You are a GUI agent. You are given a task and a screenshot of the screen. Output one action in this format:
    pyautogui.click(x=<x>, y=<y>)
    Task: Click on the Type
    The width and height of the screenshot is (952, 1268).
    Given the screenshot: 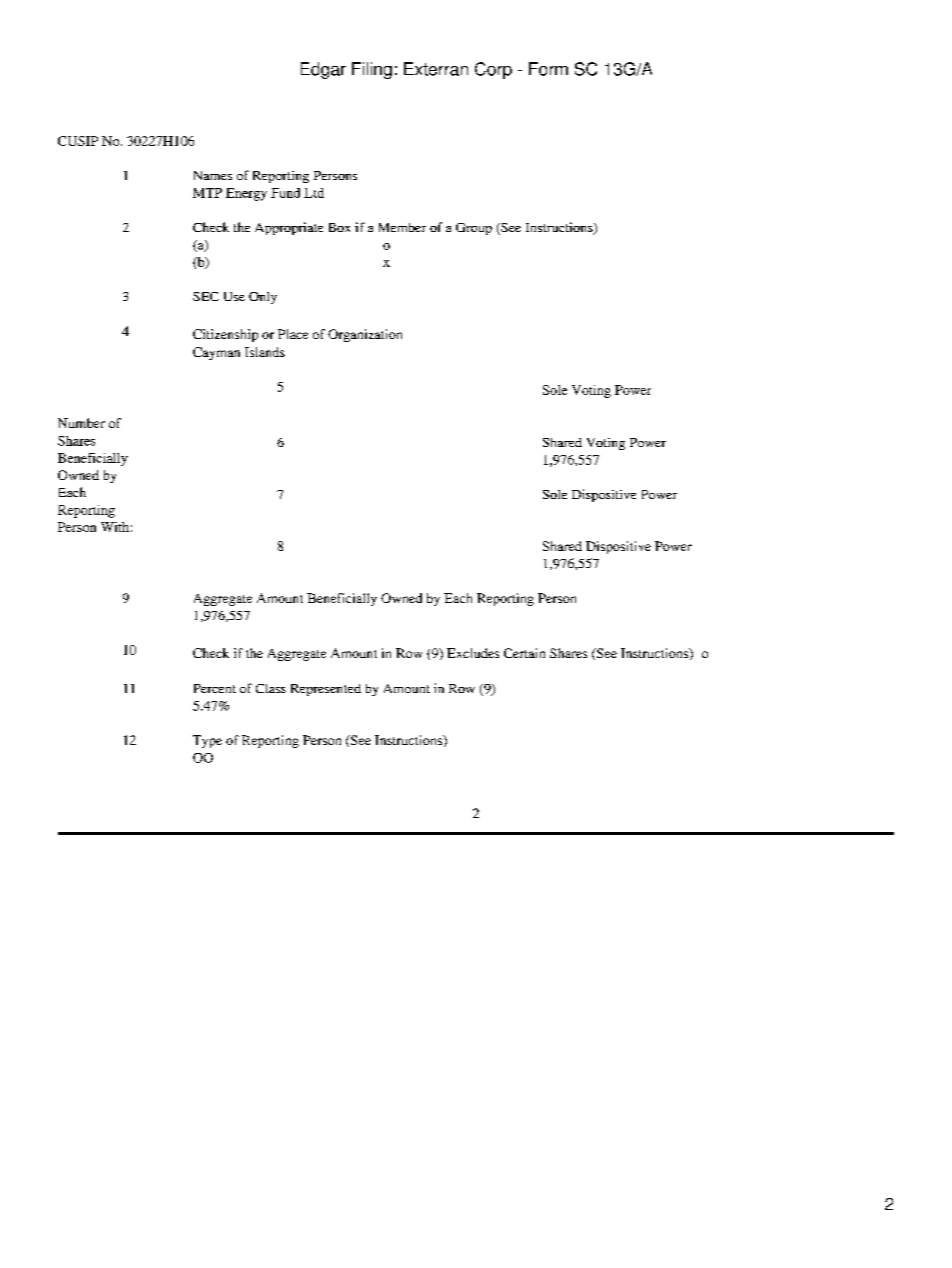 What is the action you would take?
    pyautogui.click(x=207, y=741)
